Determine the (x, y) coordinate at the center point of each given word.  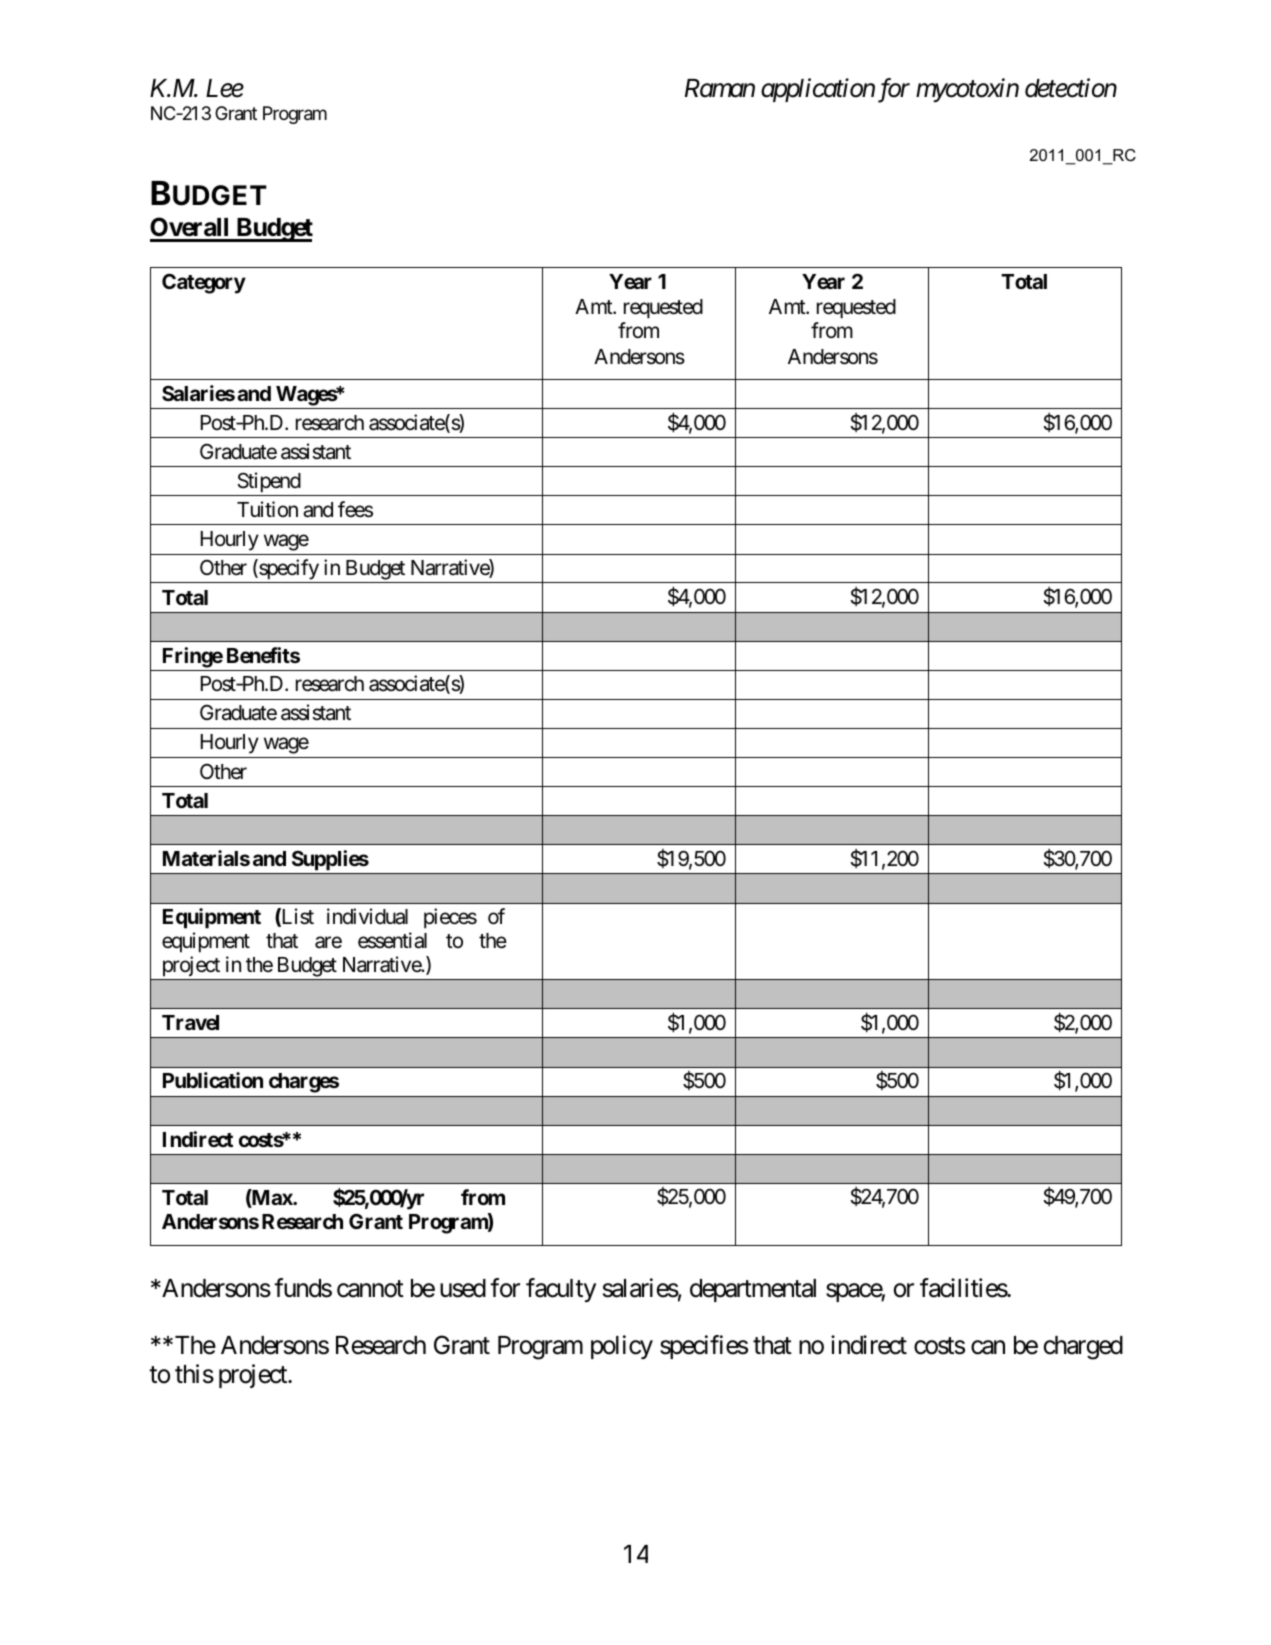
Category (204, 283)
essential (392, 940)
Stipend (269, 482)
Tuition (267, 509)
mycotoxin (967, 90)
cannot (370, 1289)
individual (367, 916)
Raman (720, 88)
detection (1071, 88)
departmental (753, 1290)
